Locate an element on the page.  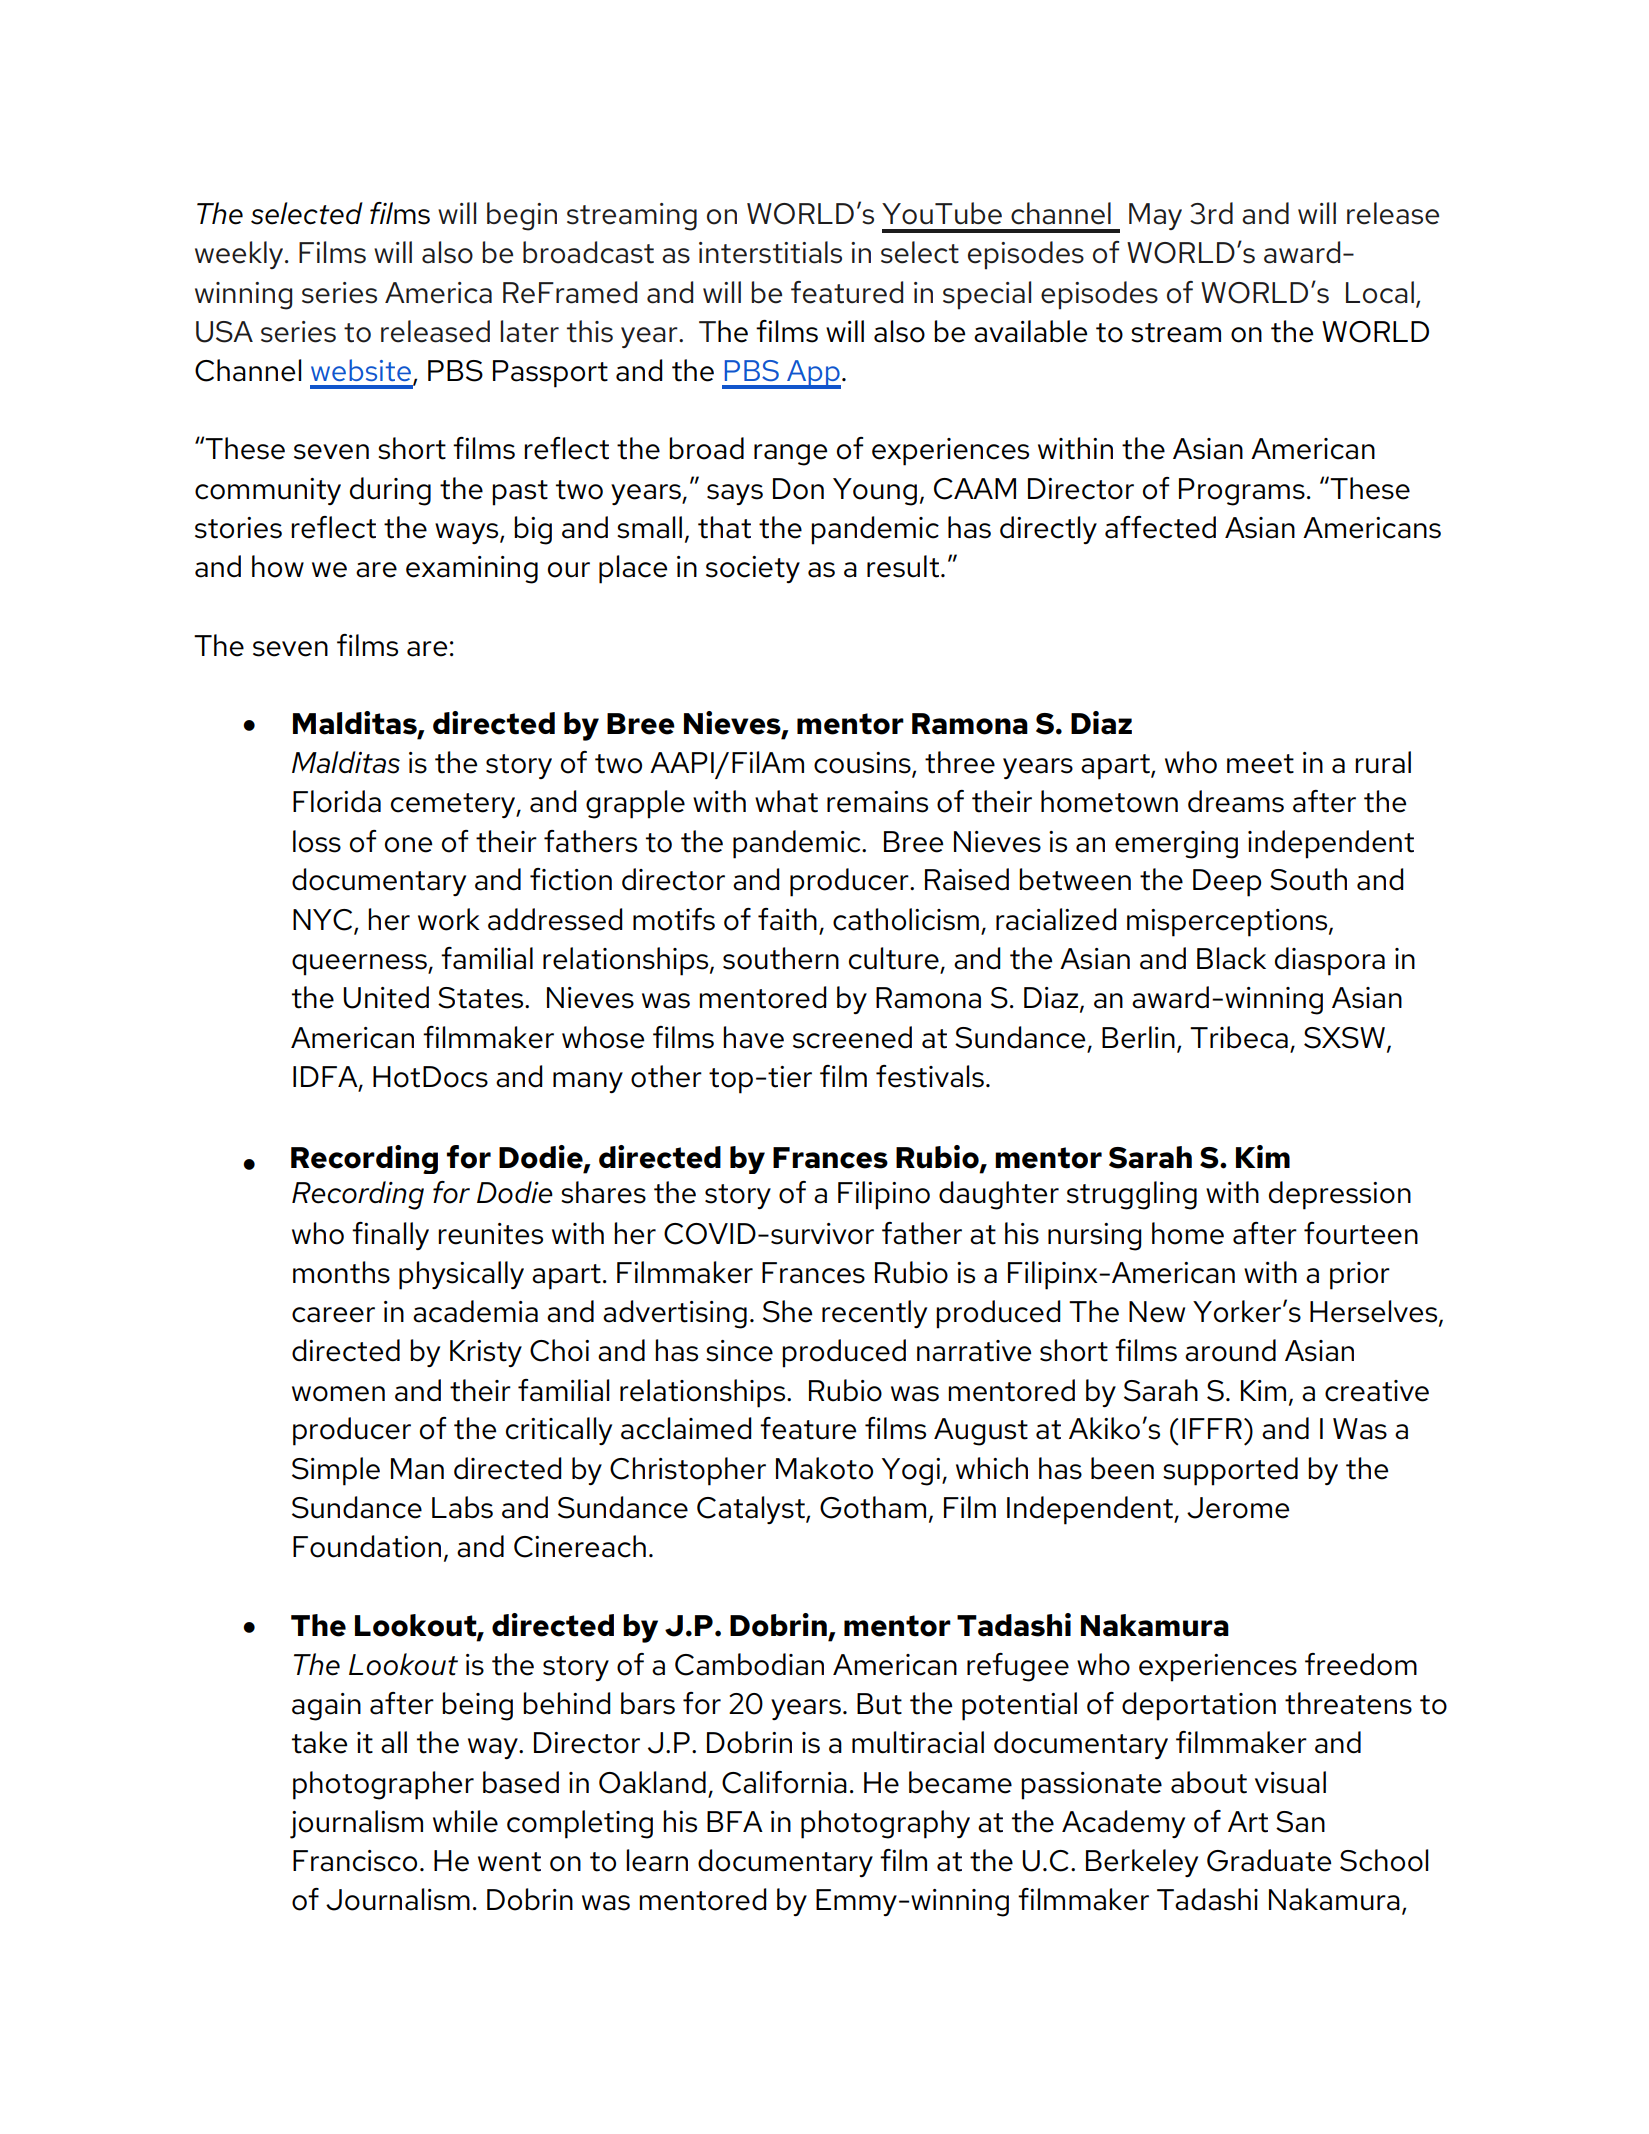
weekly is located at coordinates (240, 255).
